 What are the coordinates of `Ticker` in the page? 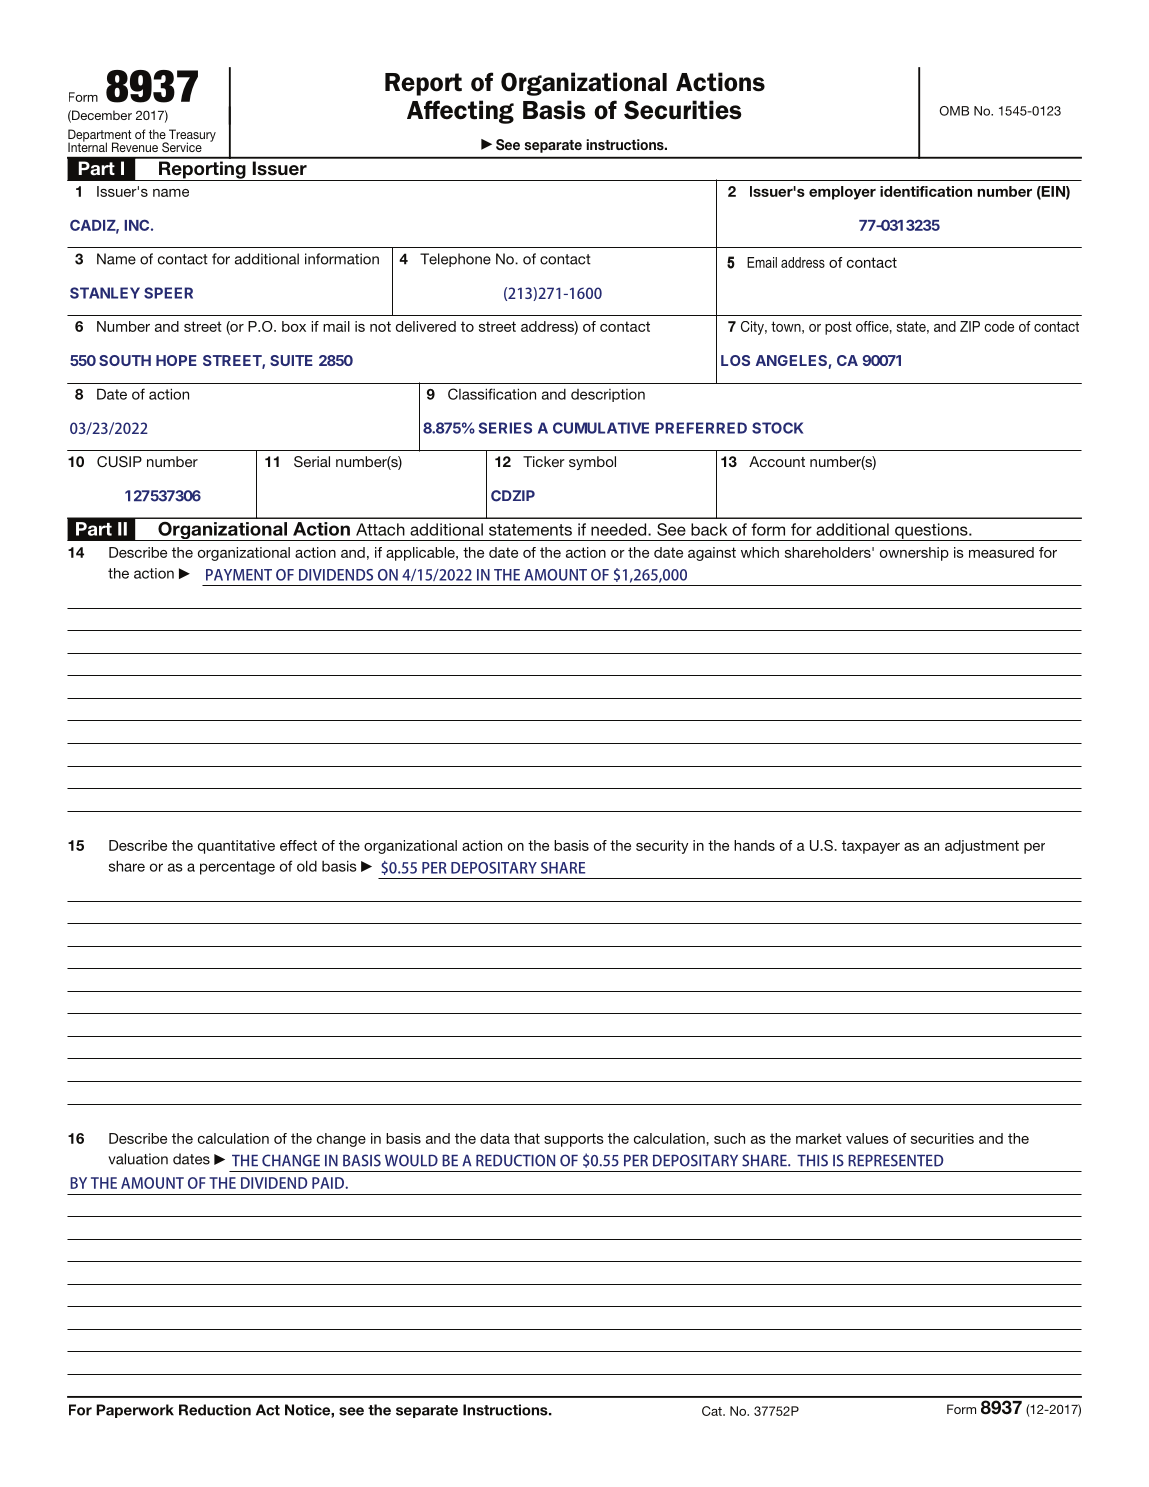 It's located at (544, 461).
